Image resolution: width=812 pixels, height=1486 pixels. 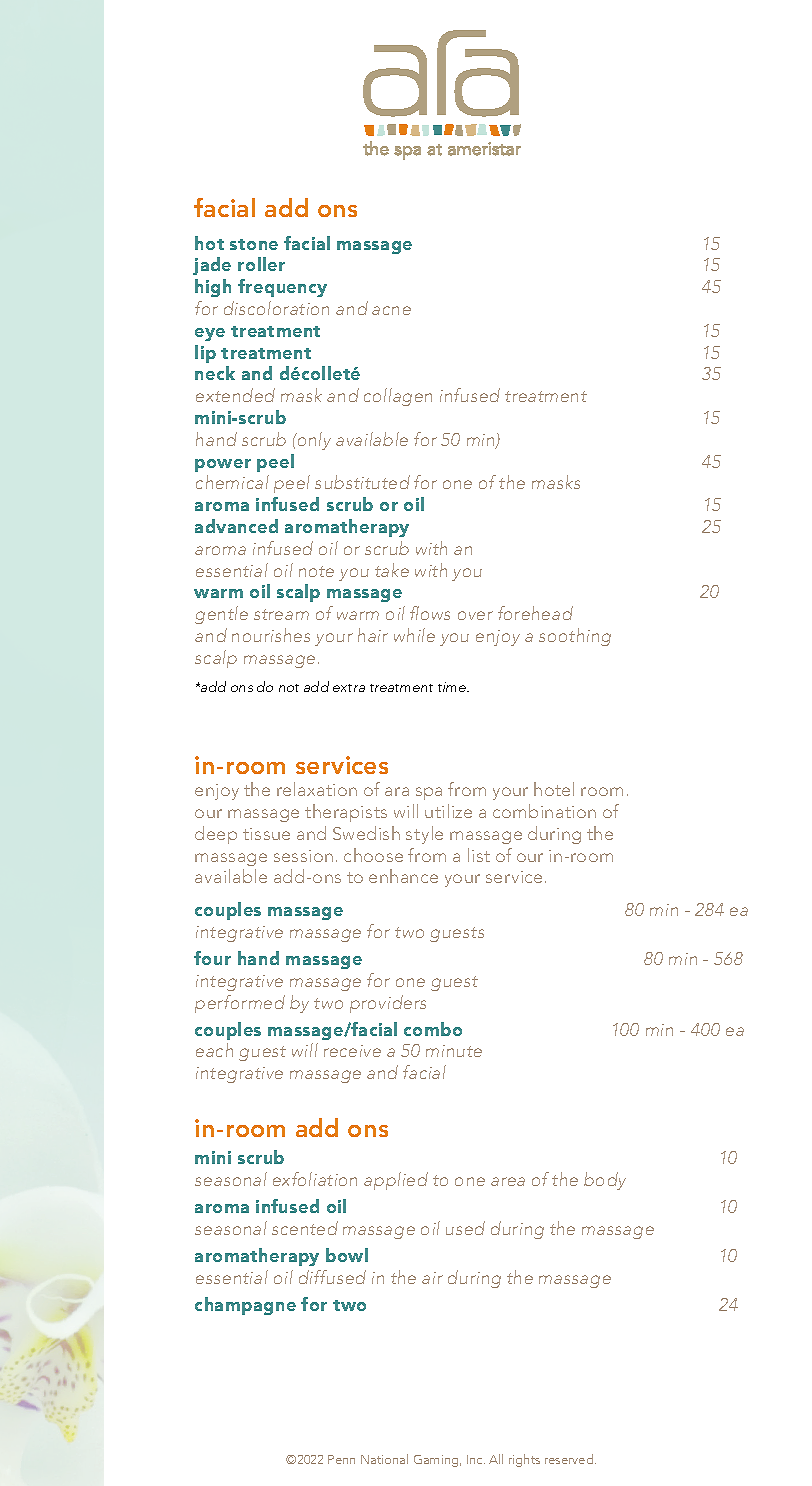 What do you see at coordinates (575, 637) in the page?
I see `soothing` at bounding box center [575, 637].
